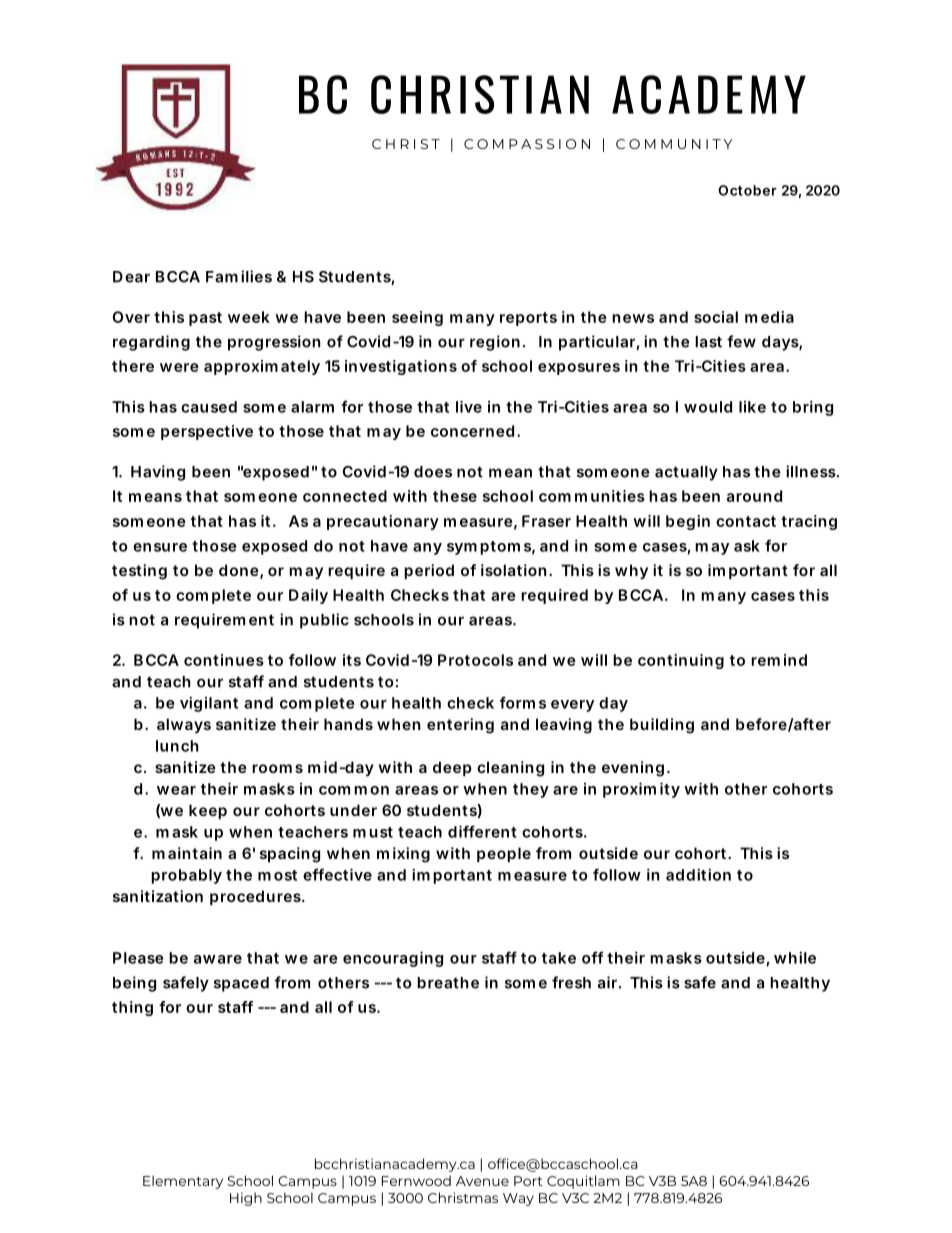  What do you see at coordinates (746, 521) in the screenshot?
I see `contact` at bounding box center [746, 521].
